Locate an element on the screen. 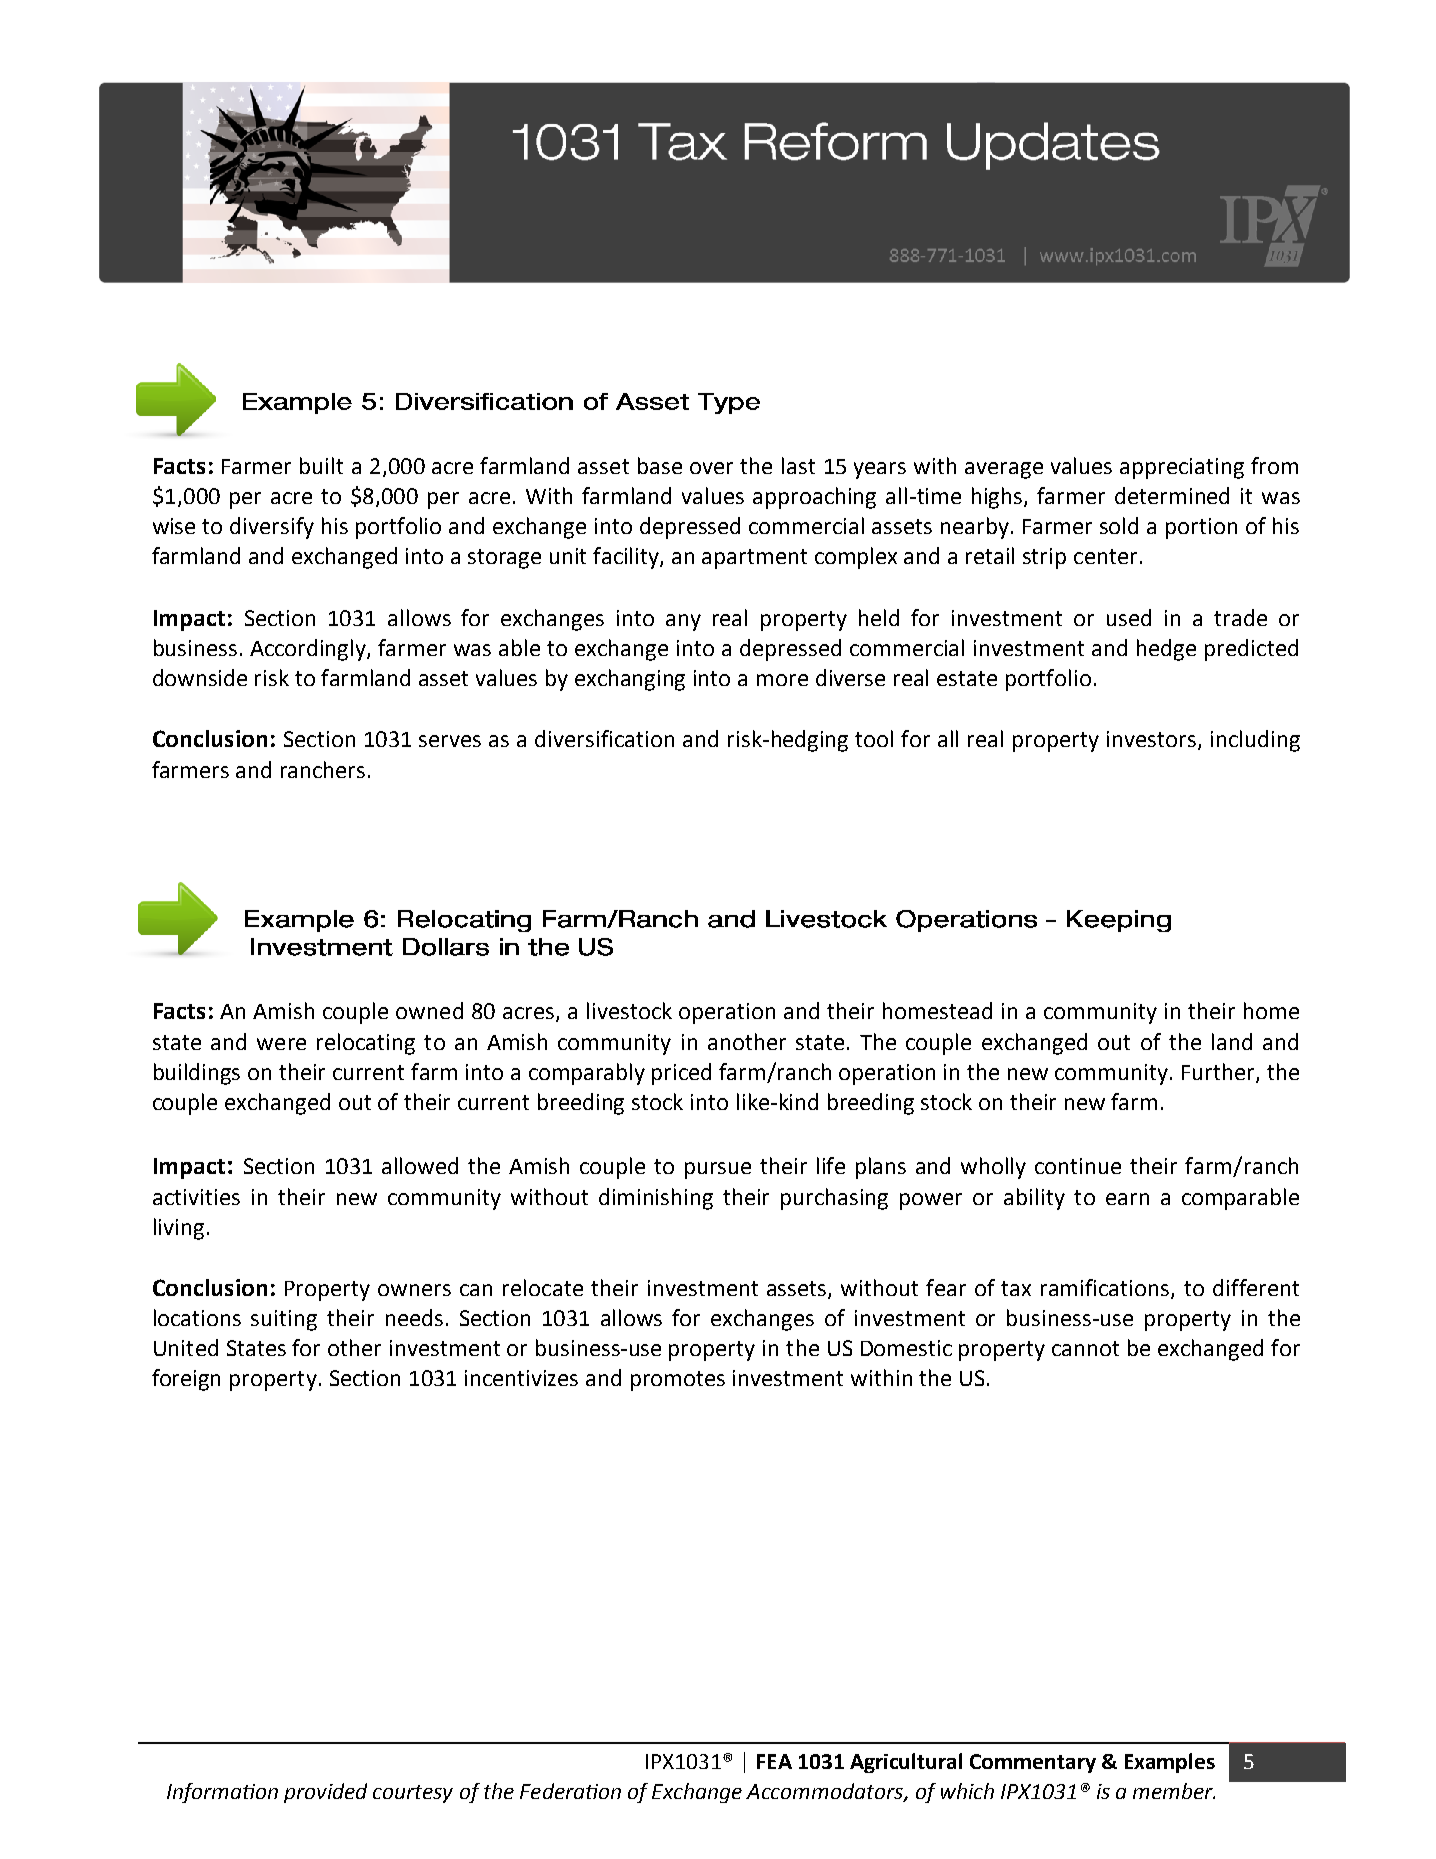 The image size is (1436, 1859). over is located at coordinates (711, 468).
